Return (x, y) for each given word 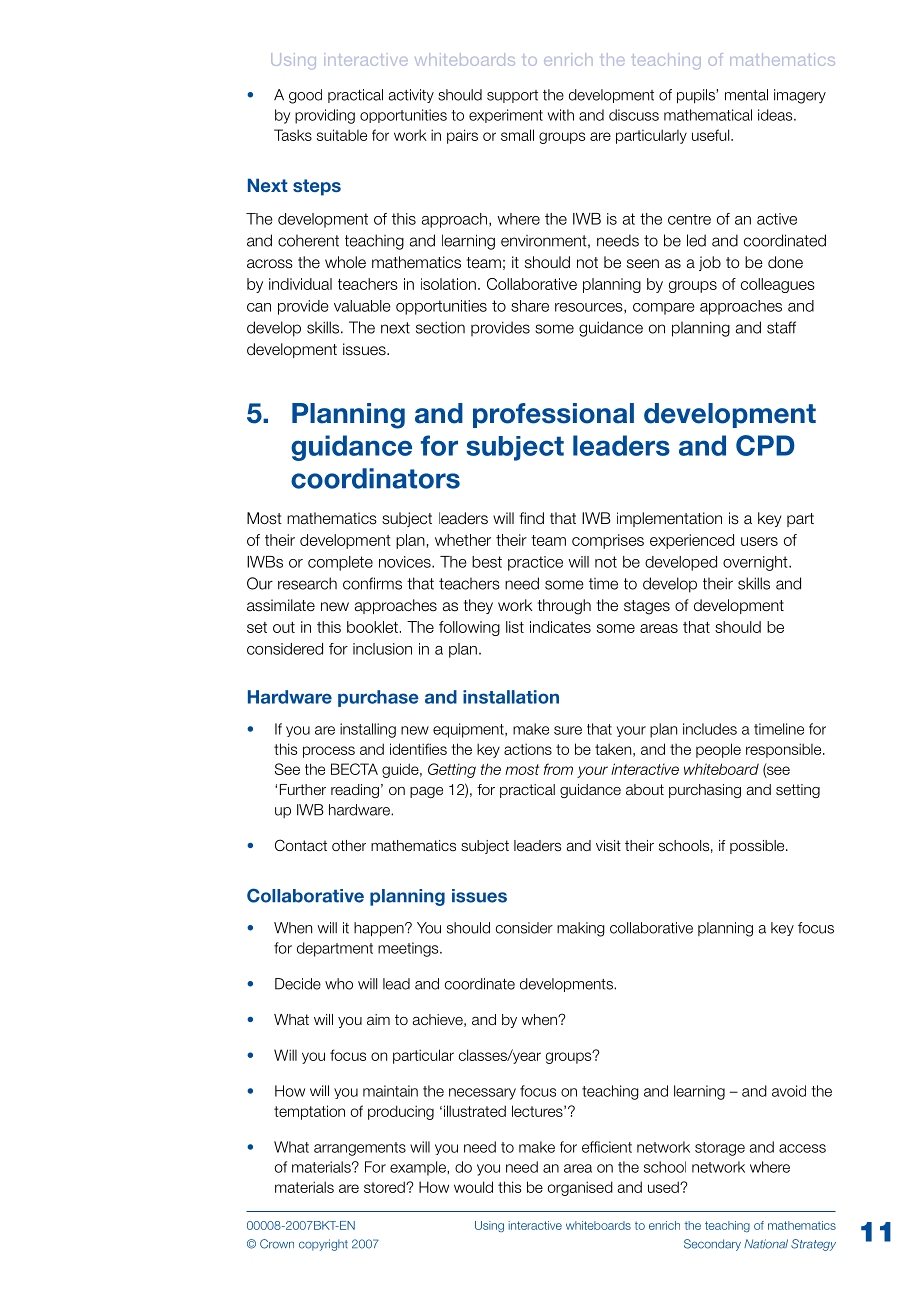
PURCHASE (378, 698)
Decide (298, 984)
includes (710, 729)
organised (580, 1188)
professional (553, 415)
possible (758, 847)
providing (325, 116)
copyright (323, 1245)
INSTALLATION (511, 697)
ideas (776, 115)
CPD (765, 445)
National (766, 1244)
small (517, 135)
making (581, 929)
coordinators (375, 478)
